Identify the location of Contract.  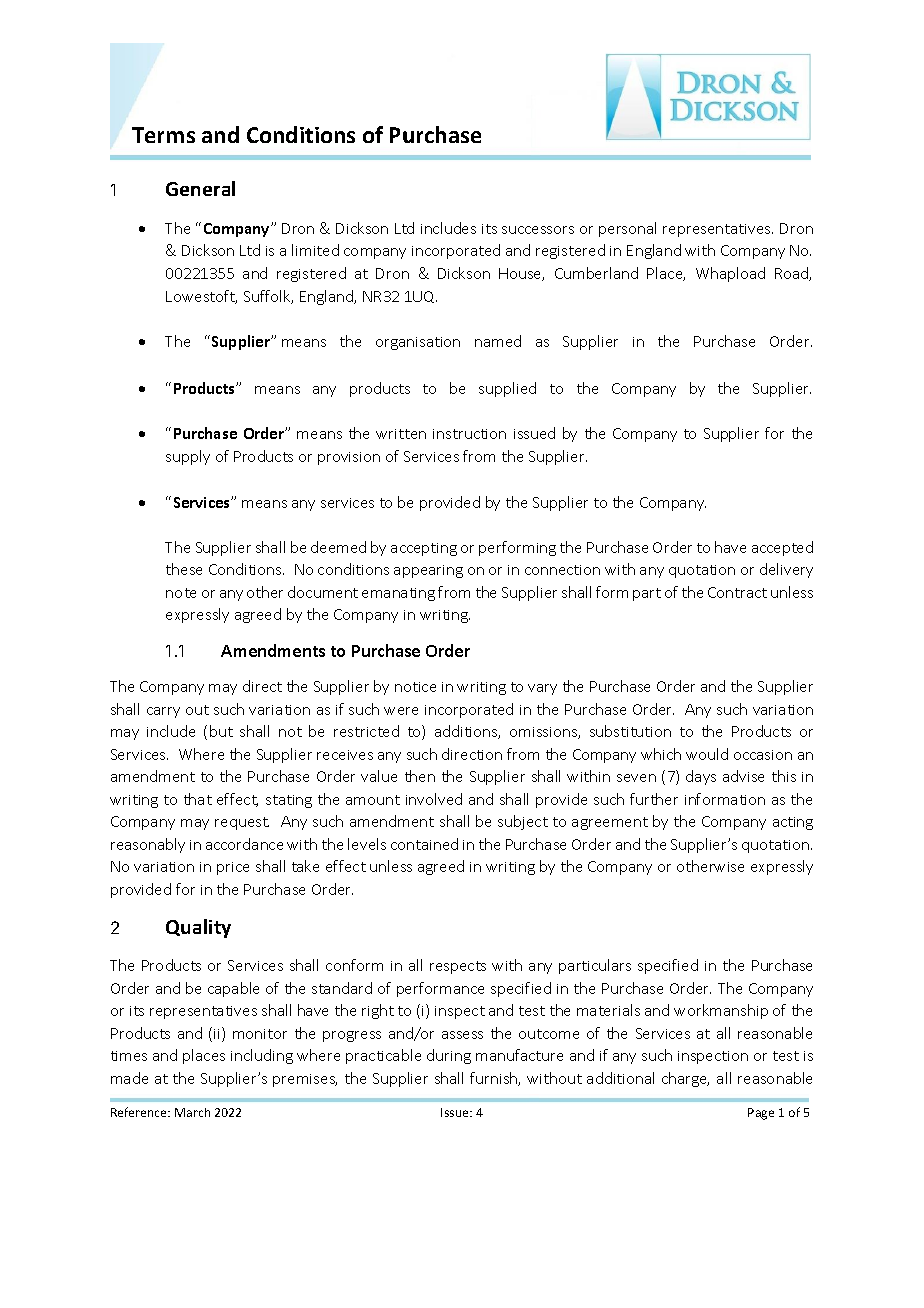
(737, 592).
